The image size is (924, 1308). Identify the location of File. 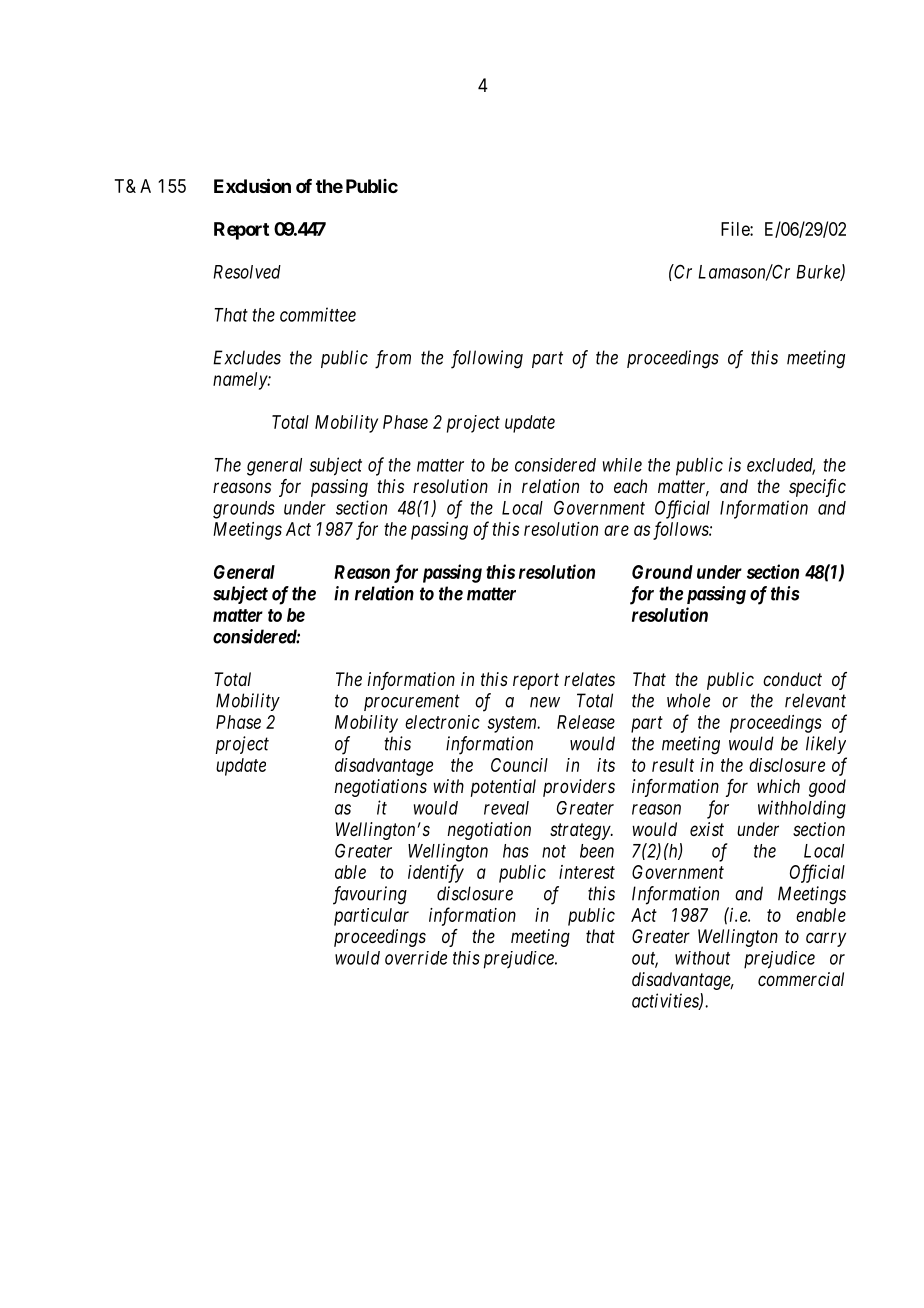
(736, 229).
